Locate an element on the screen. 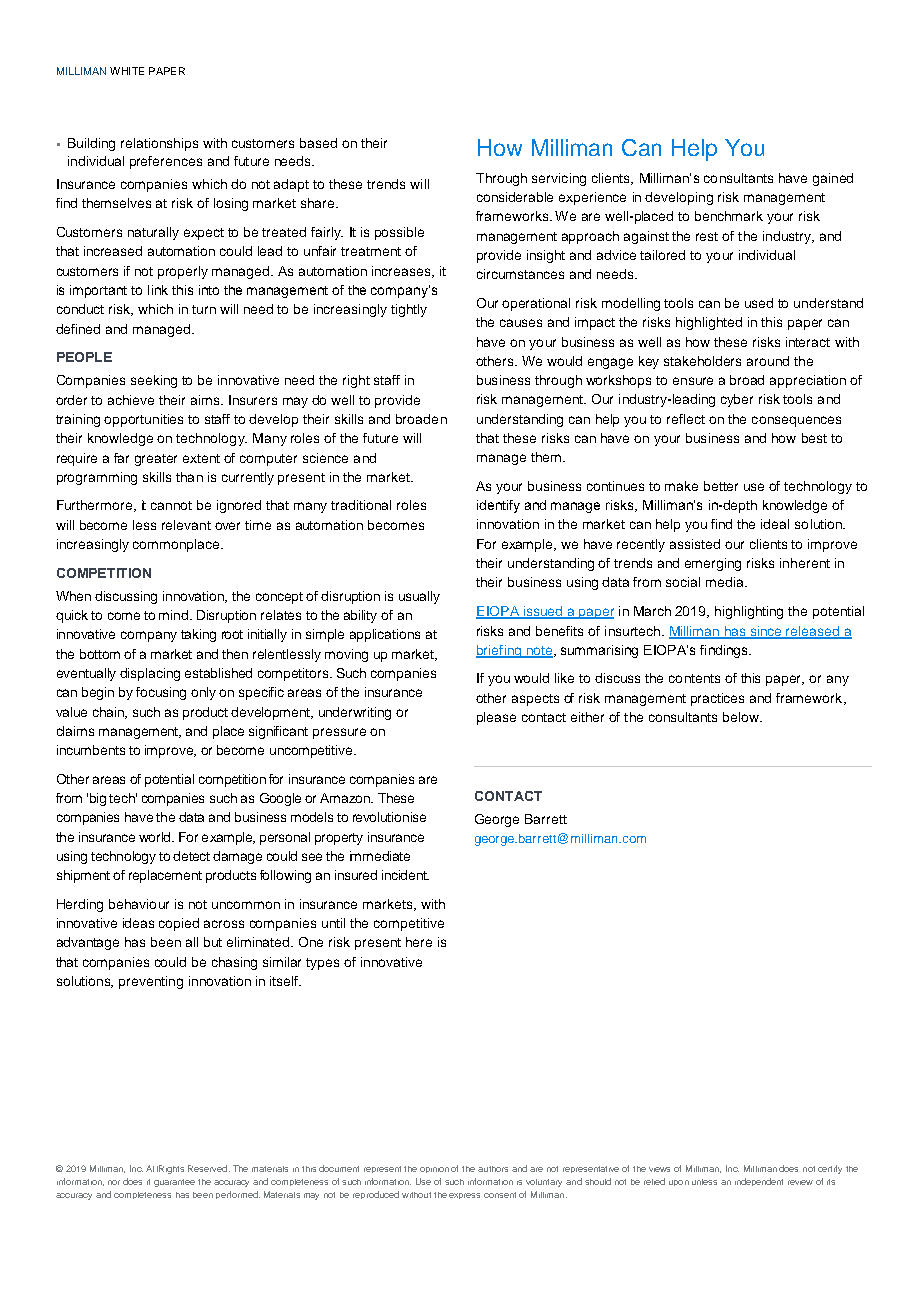 Image resolution: width=924 pixels, height=1308 pixels. revolutionise is located at coordinates (389, 817).
